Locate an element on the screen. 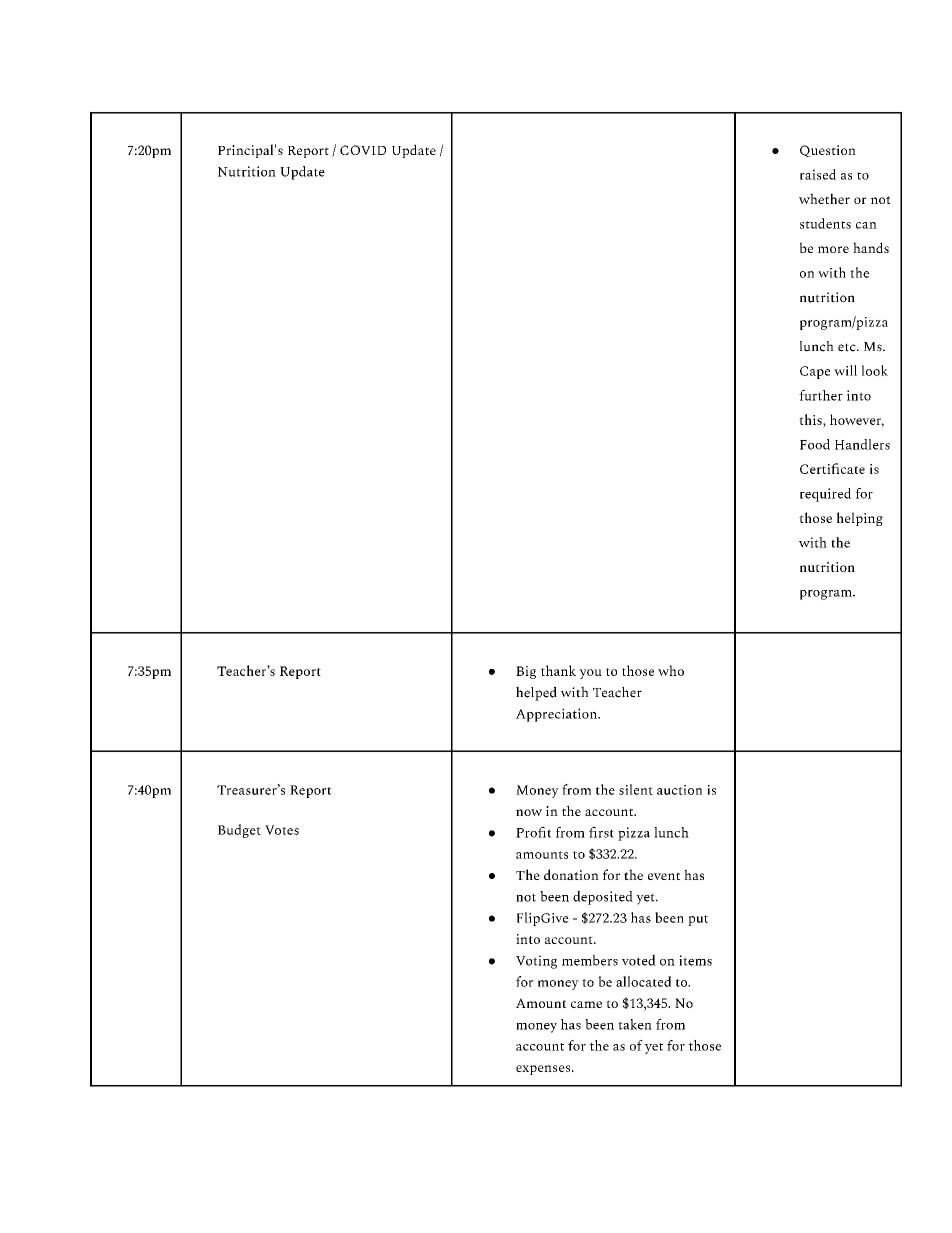 Image resolution: width=952 pixels, height=1233 pixels. Votes is located at coordinates (282, 830).
